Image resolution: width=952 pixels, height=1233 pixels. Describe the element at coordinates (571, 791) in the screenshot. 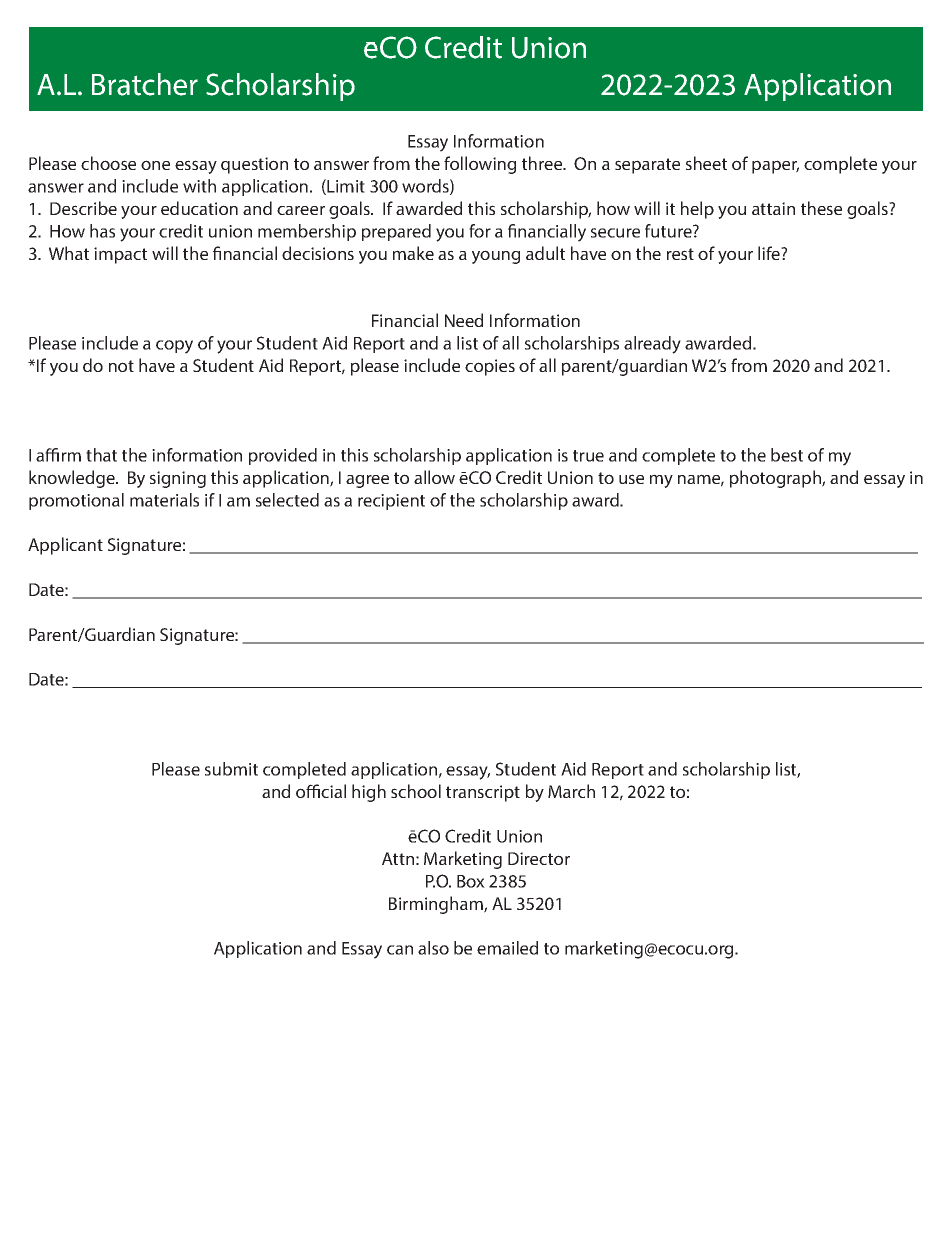

I see `March` at that location.
